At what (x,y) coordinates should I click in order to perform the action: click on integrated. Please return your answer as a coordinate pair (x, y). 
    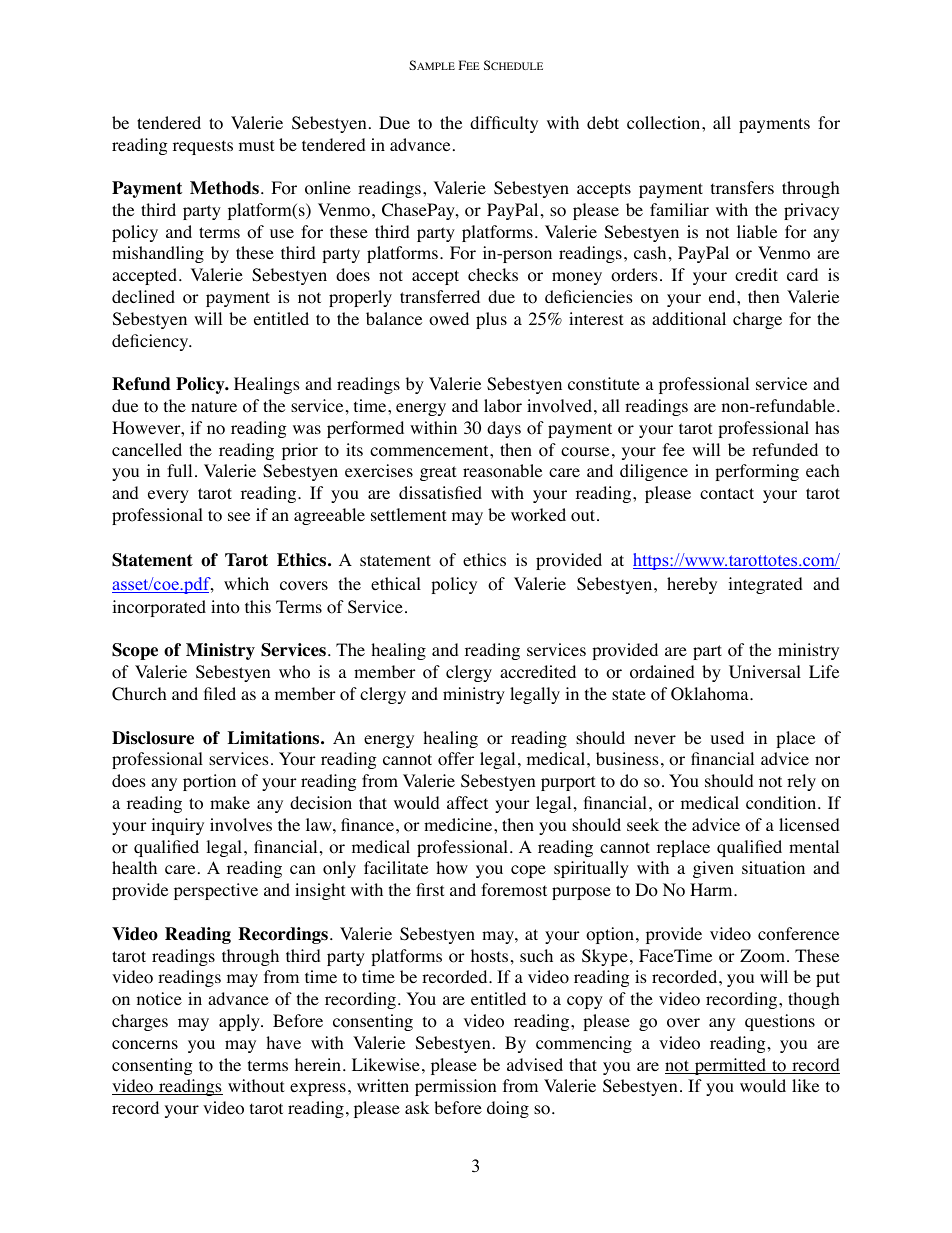
    Looking at the image, I should click on (765, 585).
